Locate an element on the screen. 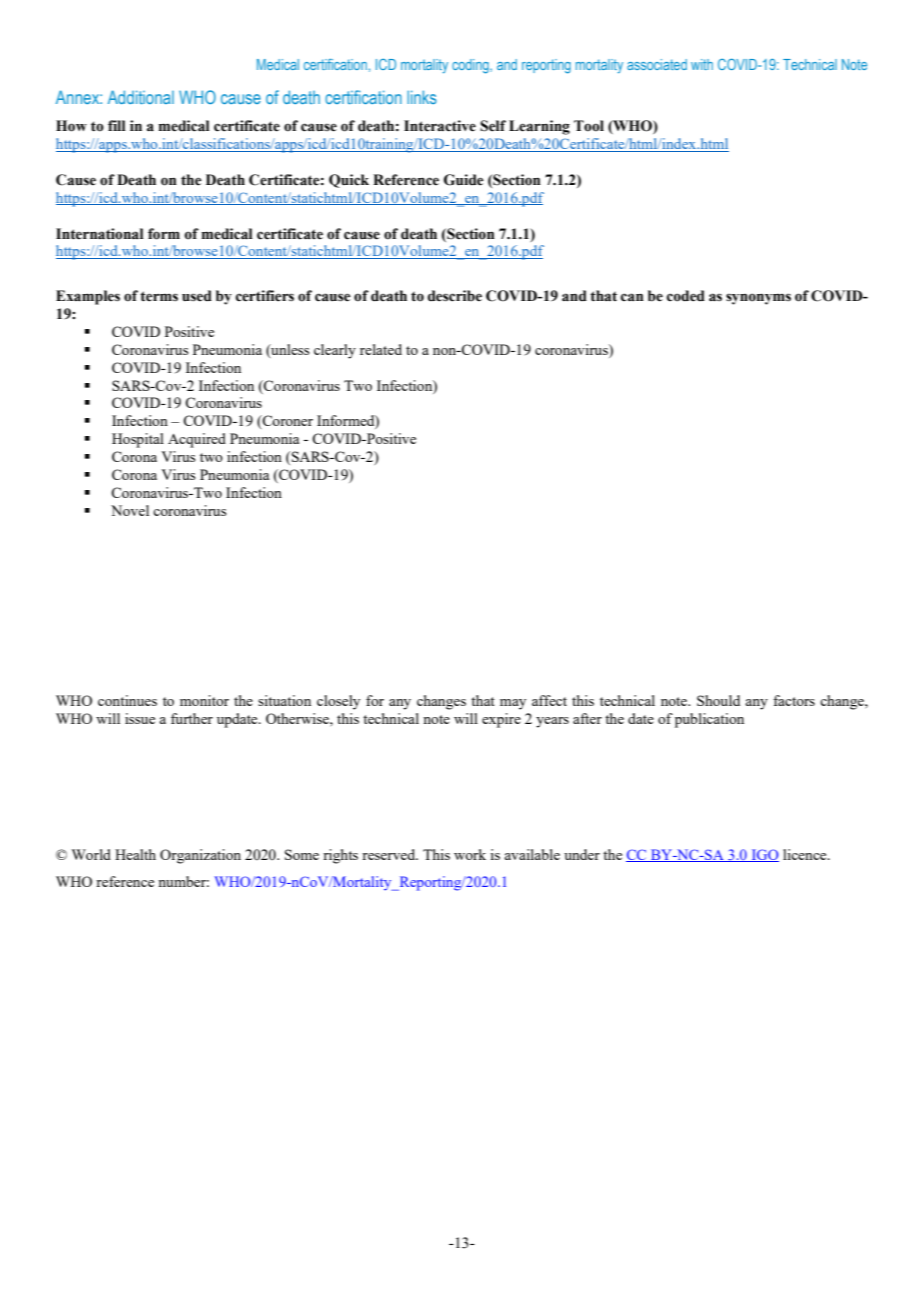  with is located at coordinates (702, 64).
